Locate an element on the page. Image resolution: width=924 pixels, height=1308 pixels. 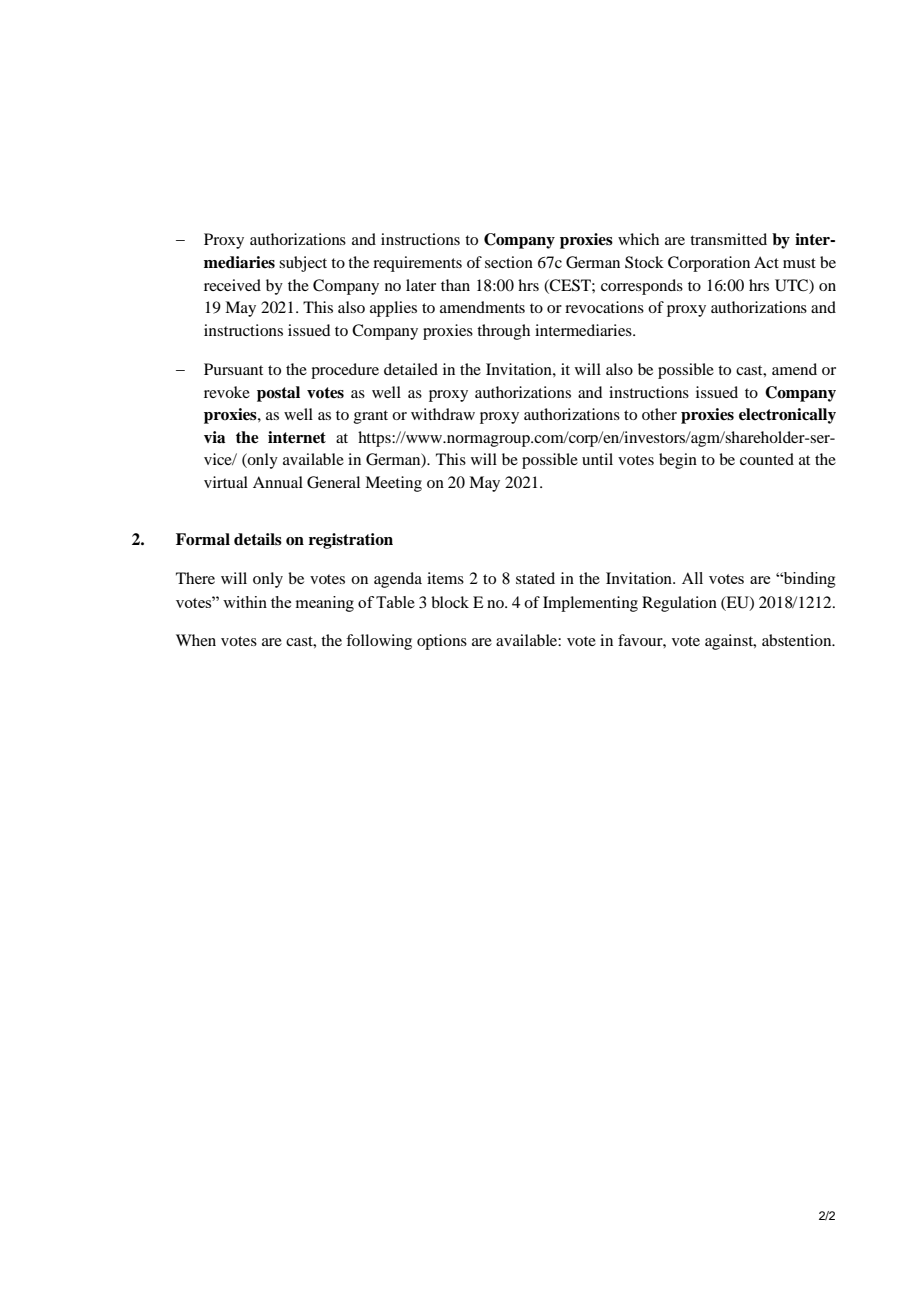
section is located at coordinates (509, 262).
